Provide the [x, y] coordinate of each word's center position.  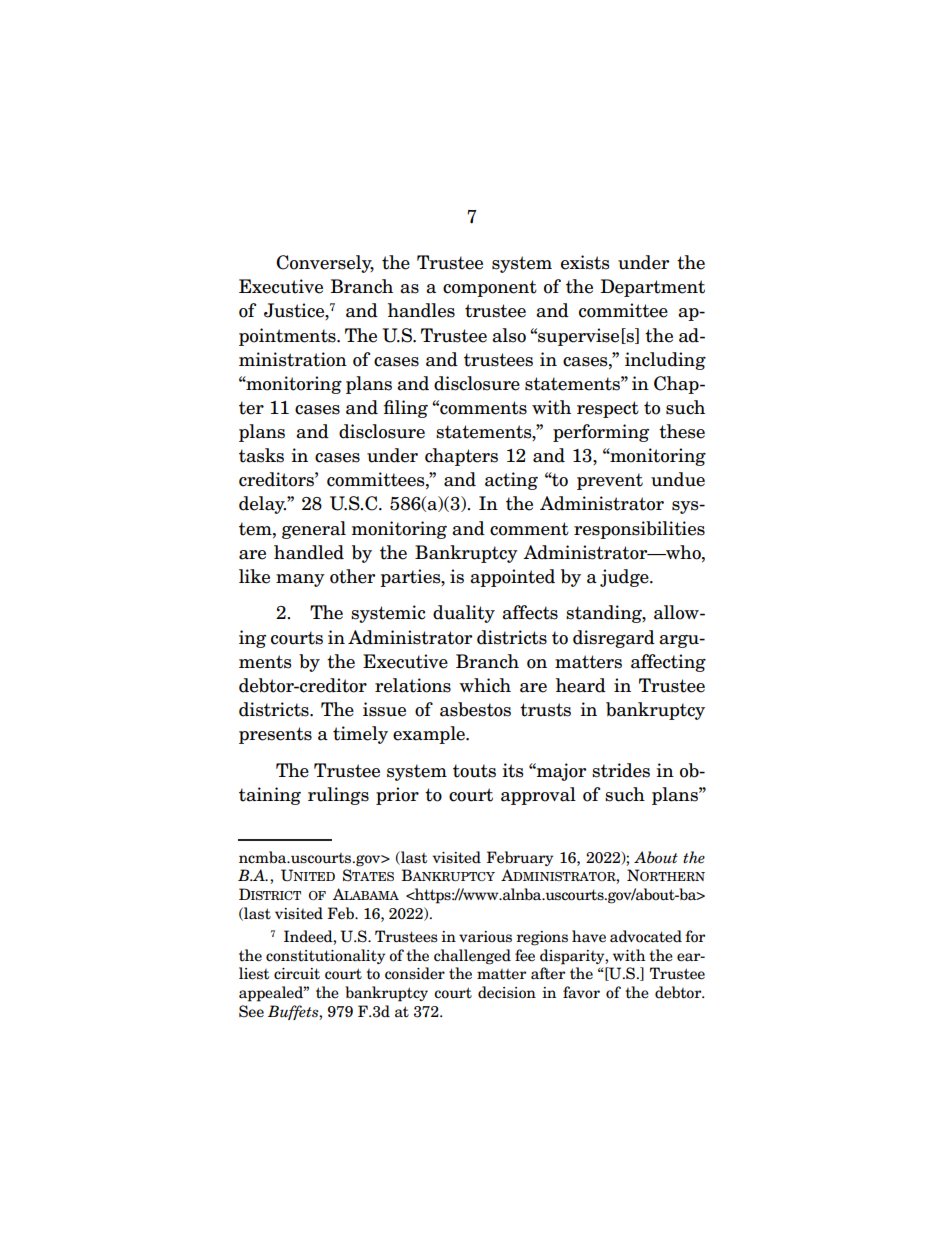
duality [464, 614]
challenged [472, 957]
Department [653, 288]
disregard [614, 639]
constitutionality [325, 956]
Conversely [325, 264]
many [300, 580]
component [490, 288]
